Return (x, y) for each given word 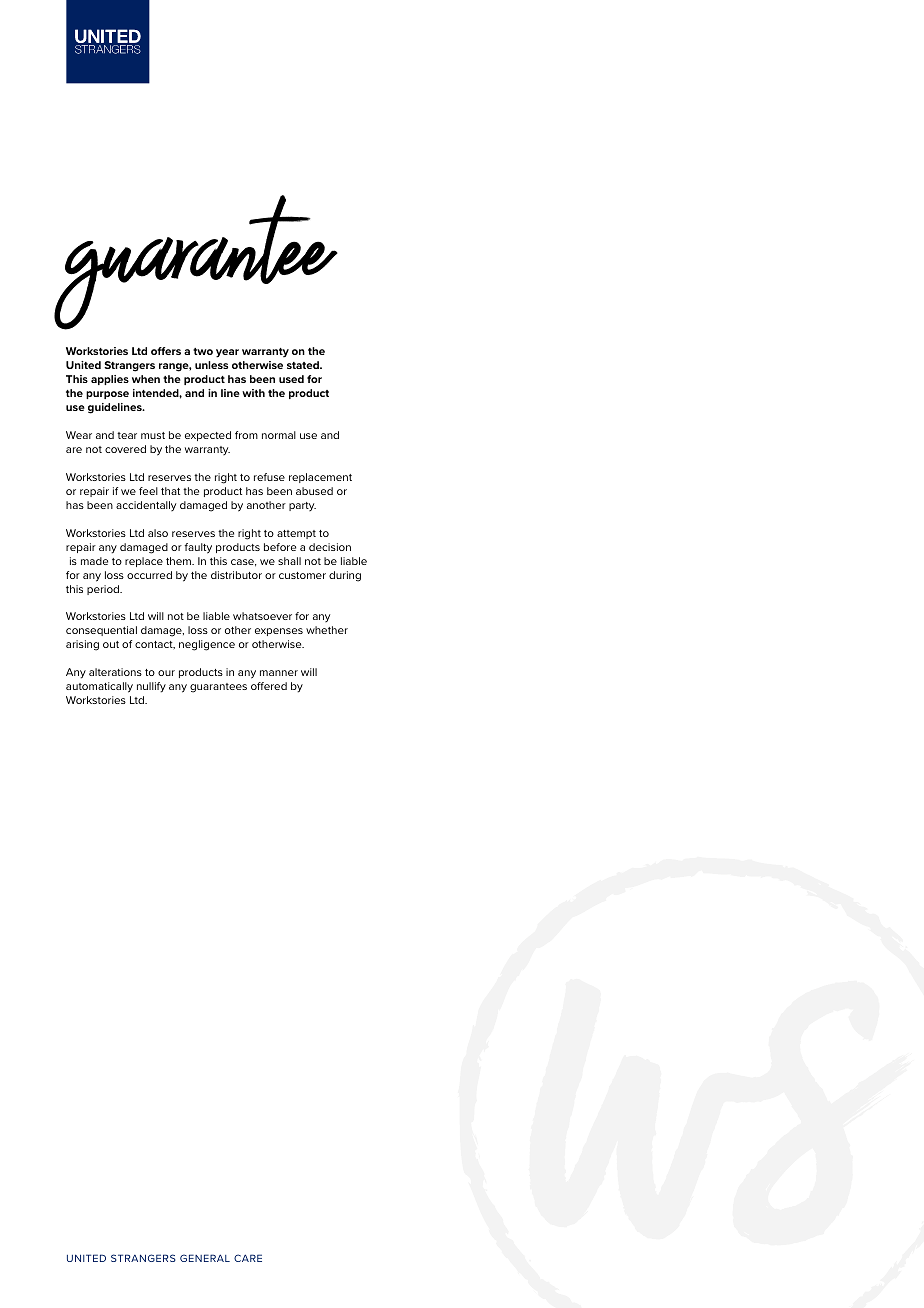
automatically (99, 687)
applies (110, 380)
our (166, 673)
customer (302, 575)
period (104, 590)
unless (211, 365)
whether (327, 630)
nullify (151, 687)
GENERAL (205, 1258)
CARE (248, 1258)
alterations (115, 672)
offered (269, 686)
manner (279, 673)
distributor (236, 575)
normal (279, 435)
